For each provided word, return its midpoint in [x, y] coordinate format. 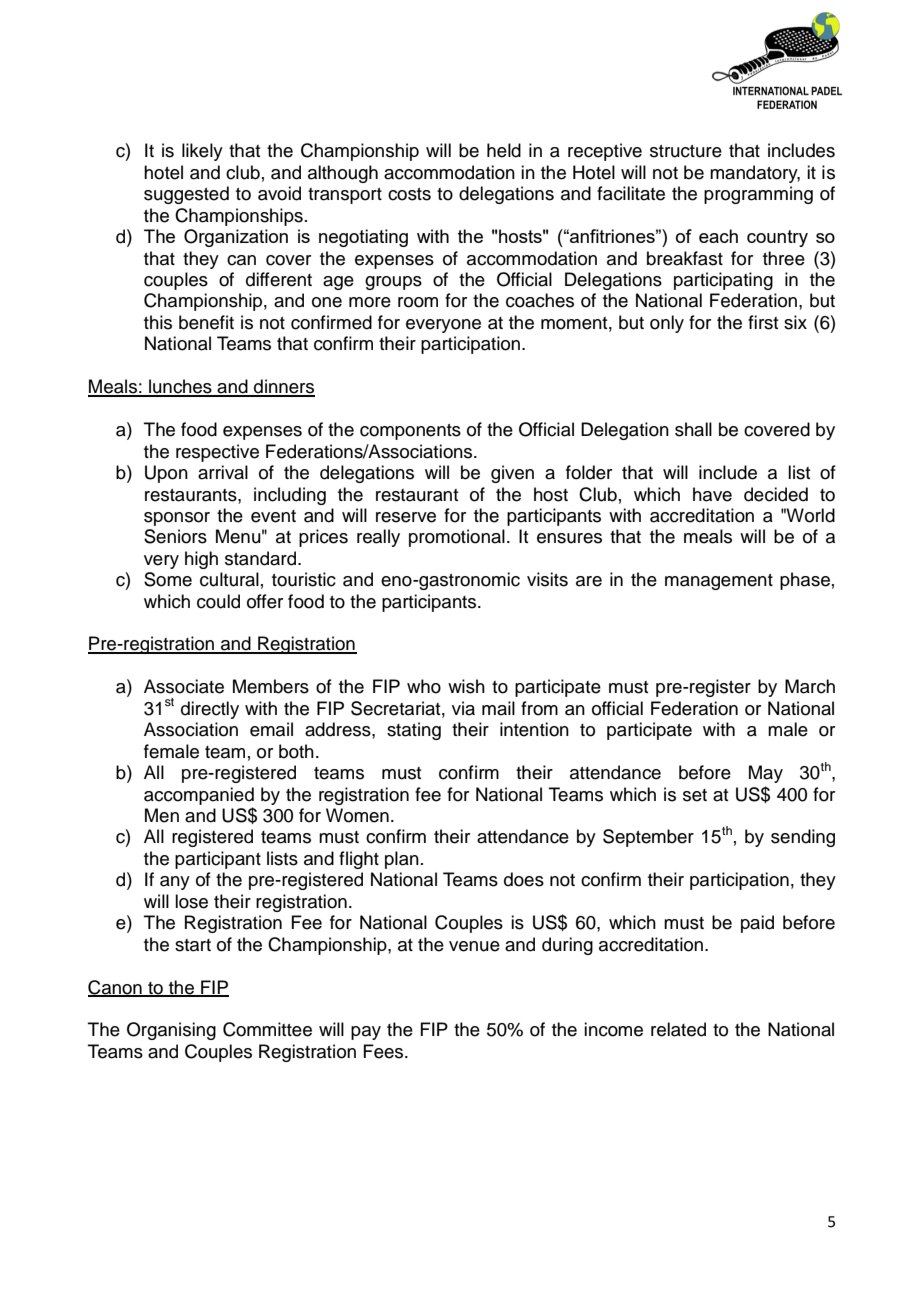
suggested [186, 195]
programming [758, 195]
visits [547, 579]
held [504, 150]
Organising [171, 1031]
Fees [384, 1051]
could [218, 601]
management [719, 582]
